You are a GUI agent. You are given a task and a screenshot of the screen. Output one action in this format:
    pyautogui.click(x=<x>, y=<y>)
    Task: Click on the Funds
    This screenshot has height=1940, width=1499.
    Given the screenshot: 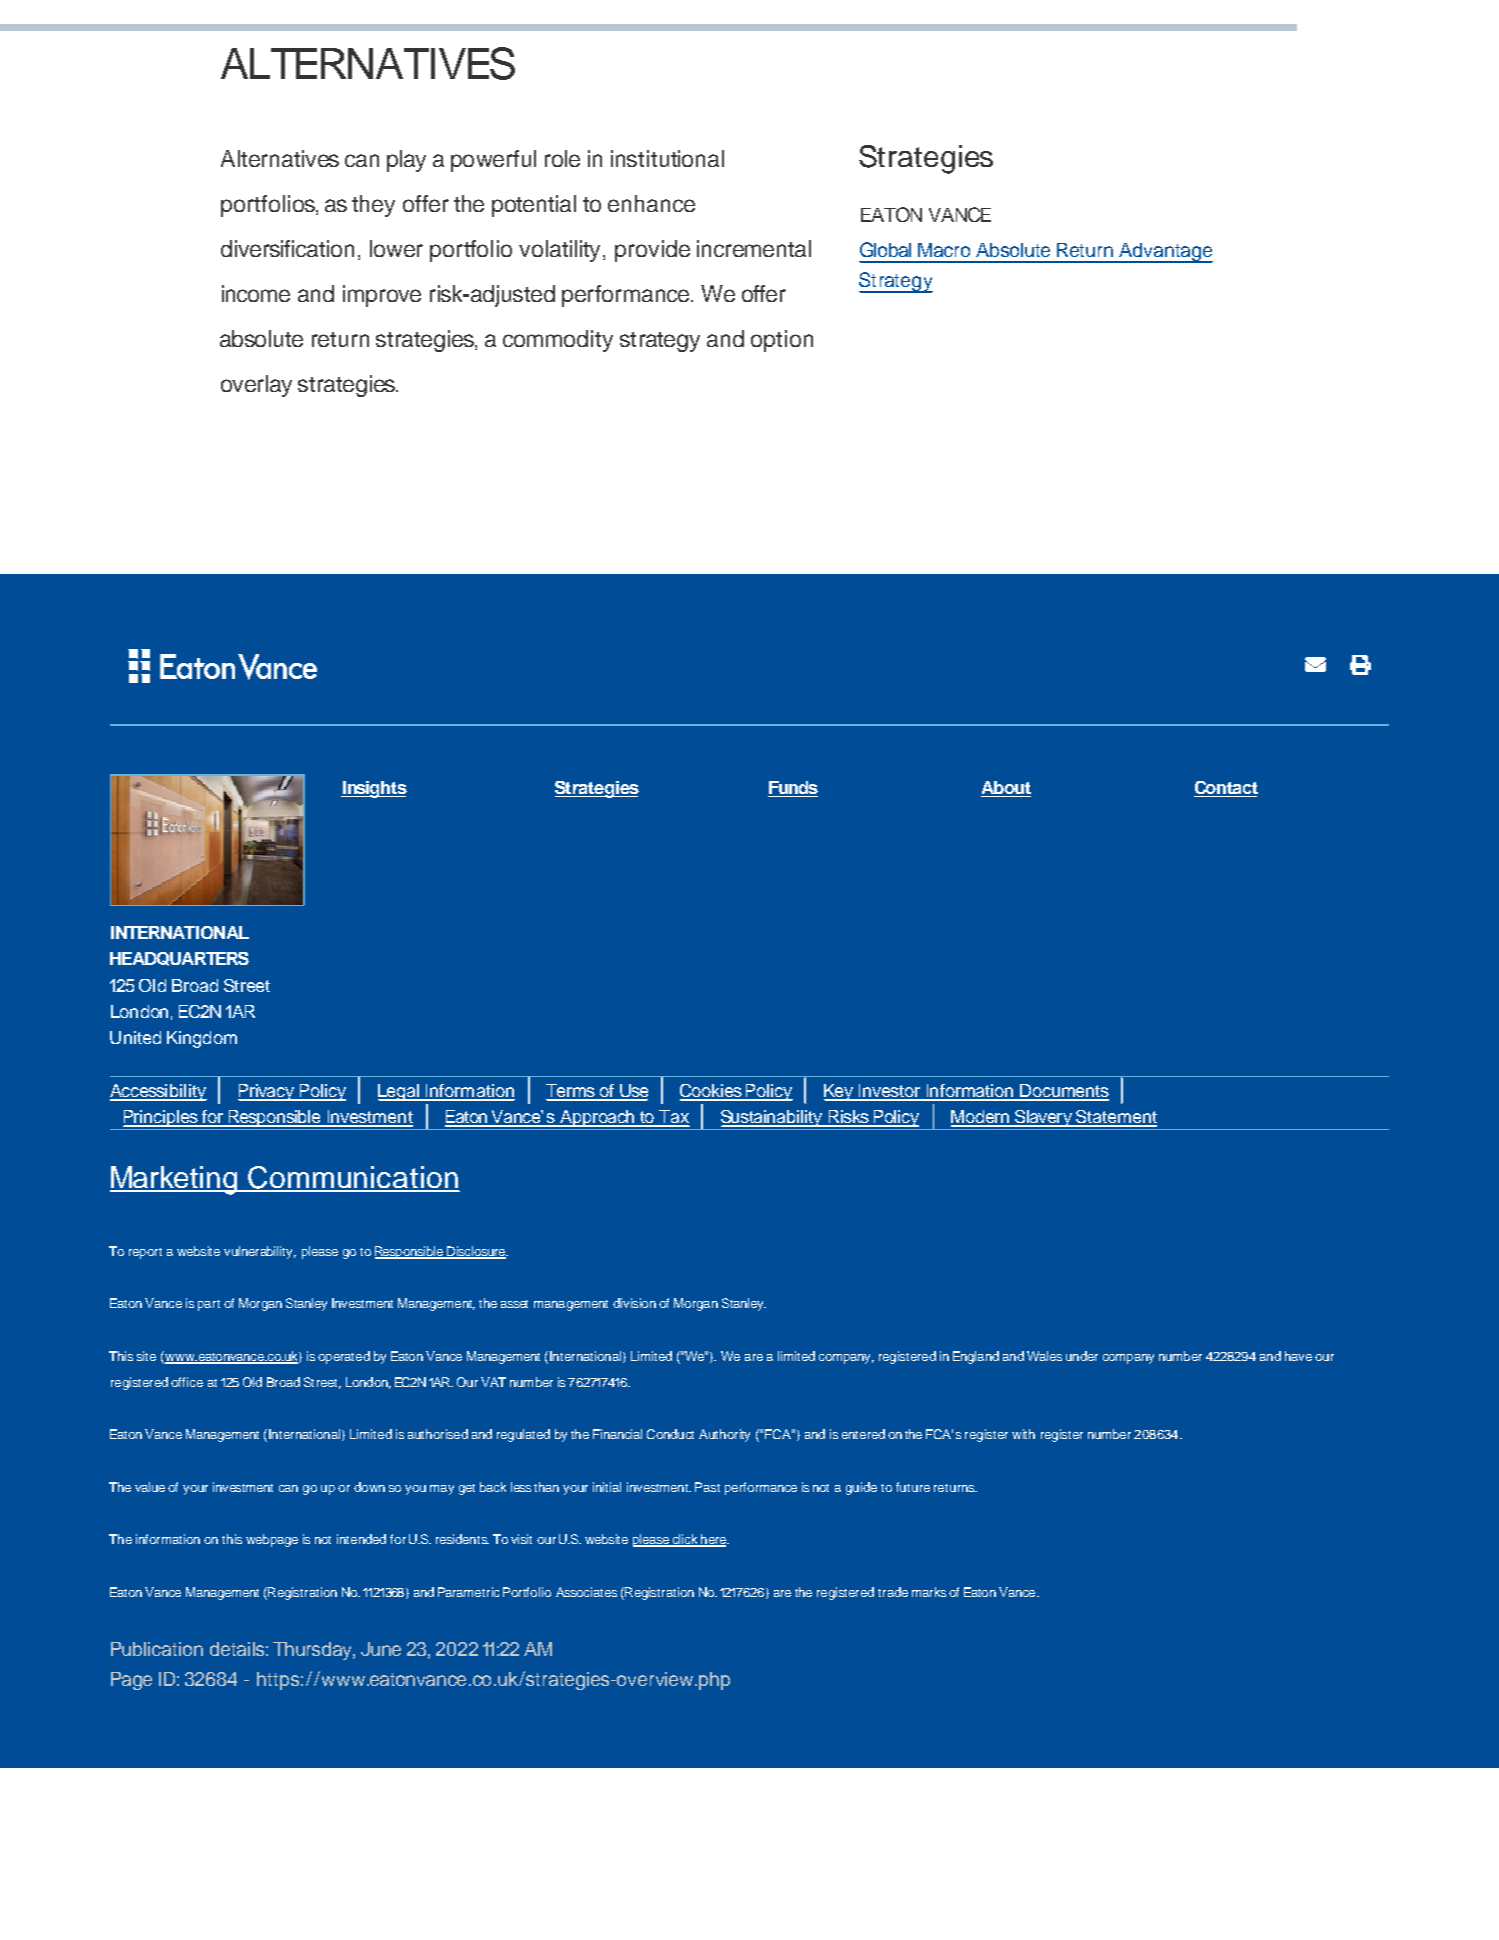 What is the action you would take?
    pyautogui.click(x=793, y=789)
